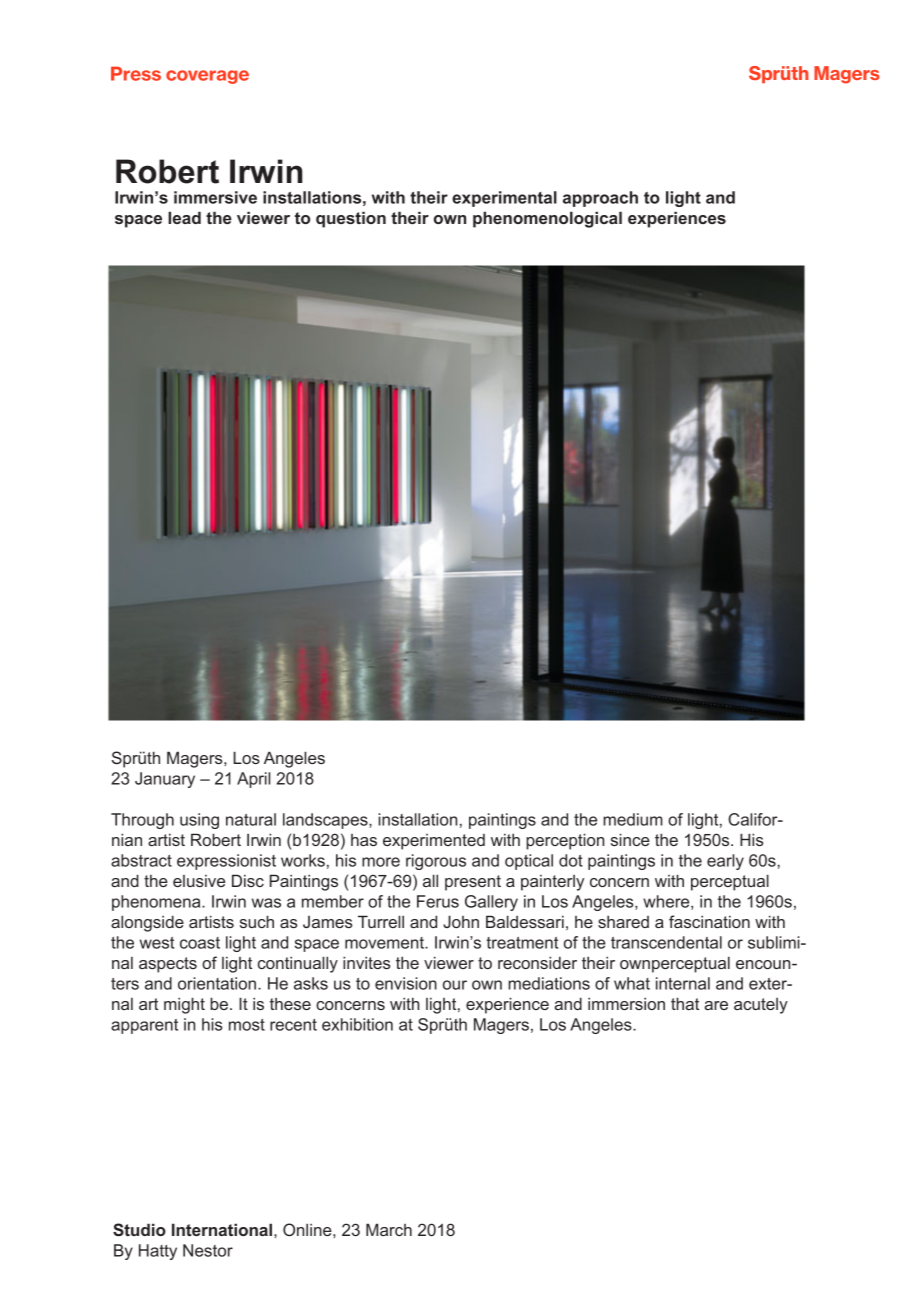 This screenshot has height=1308, width=924. I want to click on approach, so click(600, 199).
